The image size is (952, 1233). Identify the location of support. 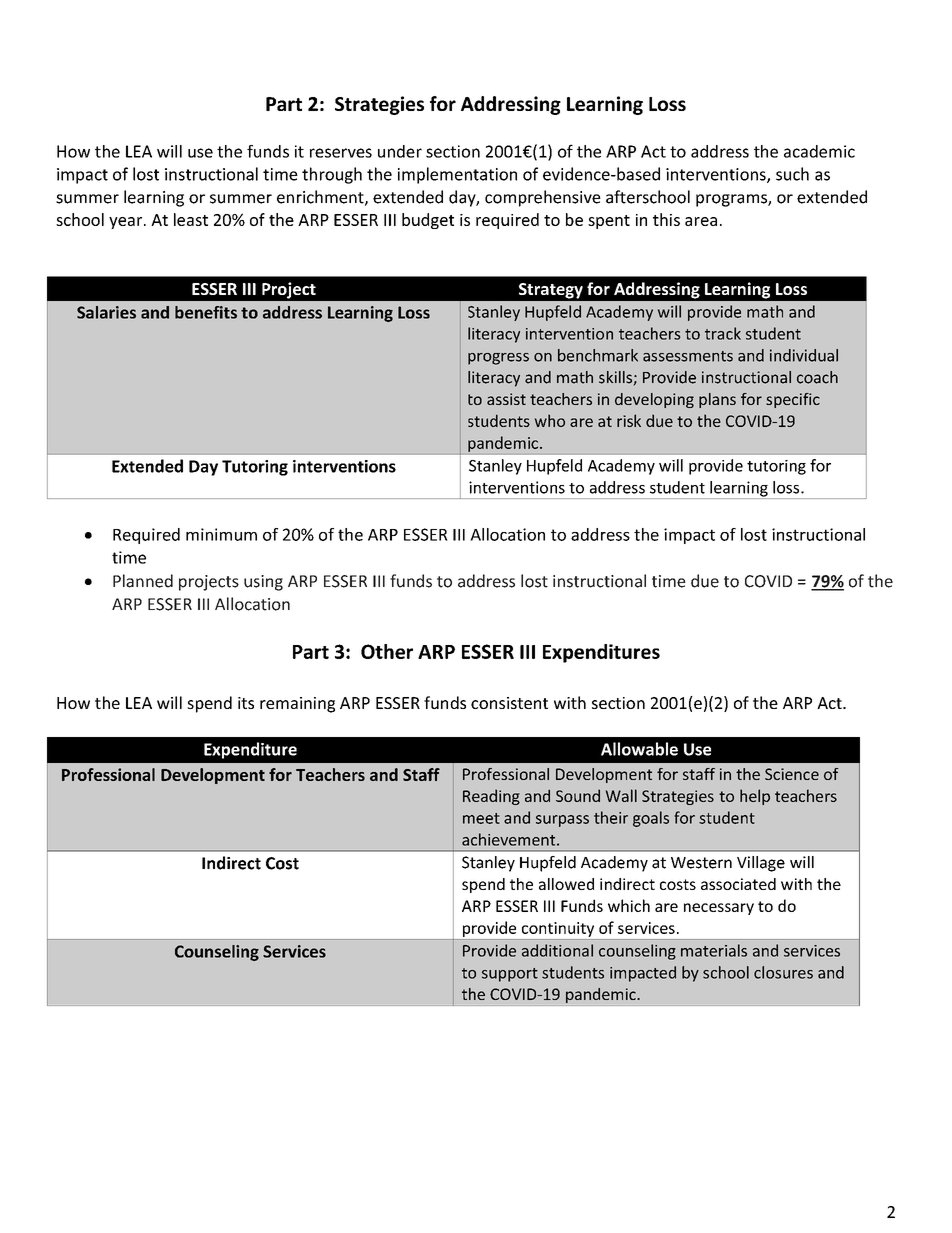
(510, 975).
